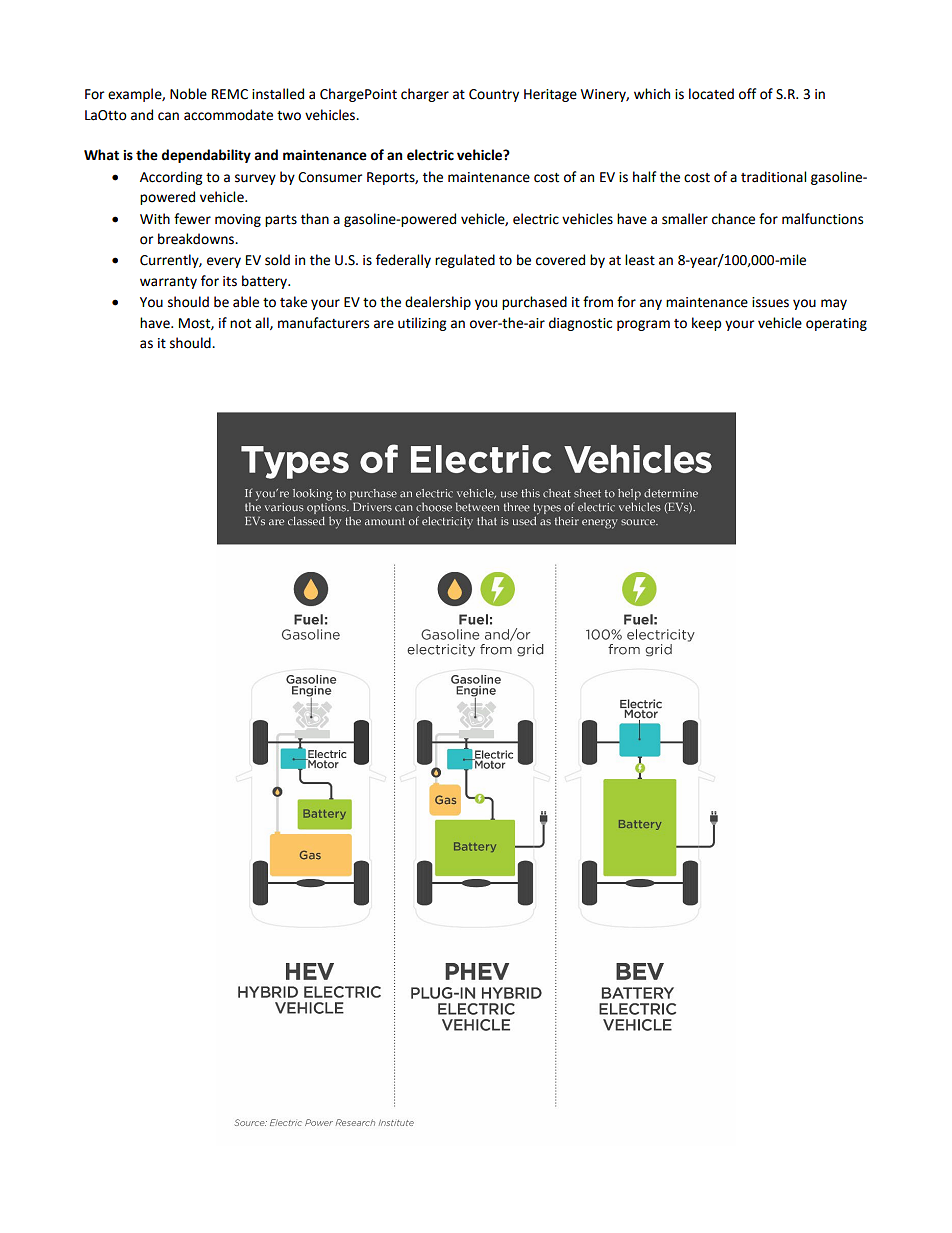 The width and height of the page is (952, 1233). Describe the element at coordinates (422, 324) in the page. I see `utilizing` at that location.
